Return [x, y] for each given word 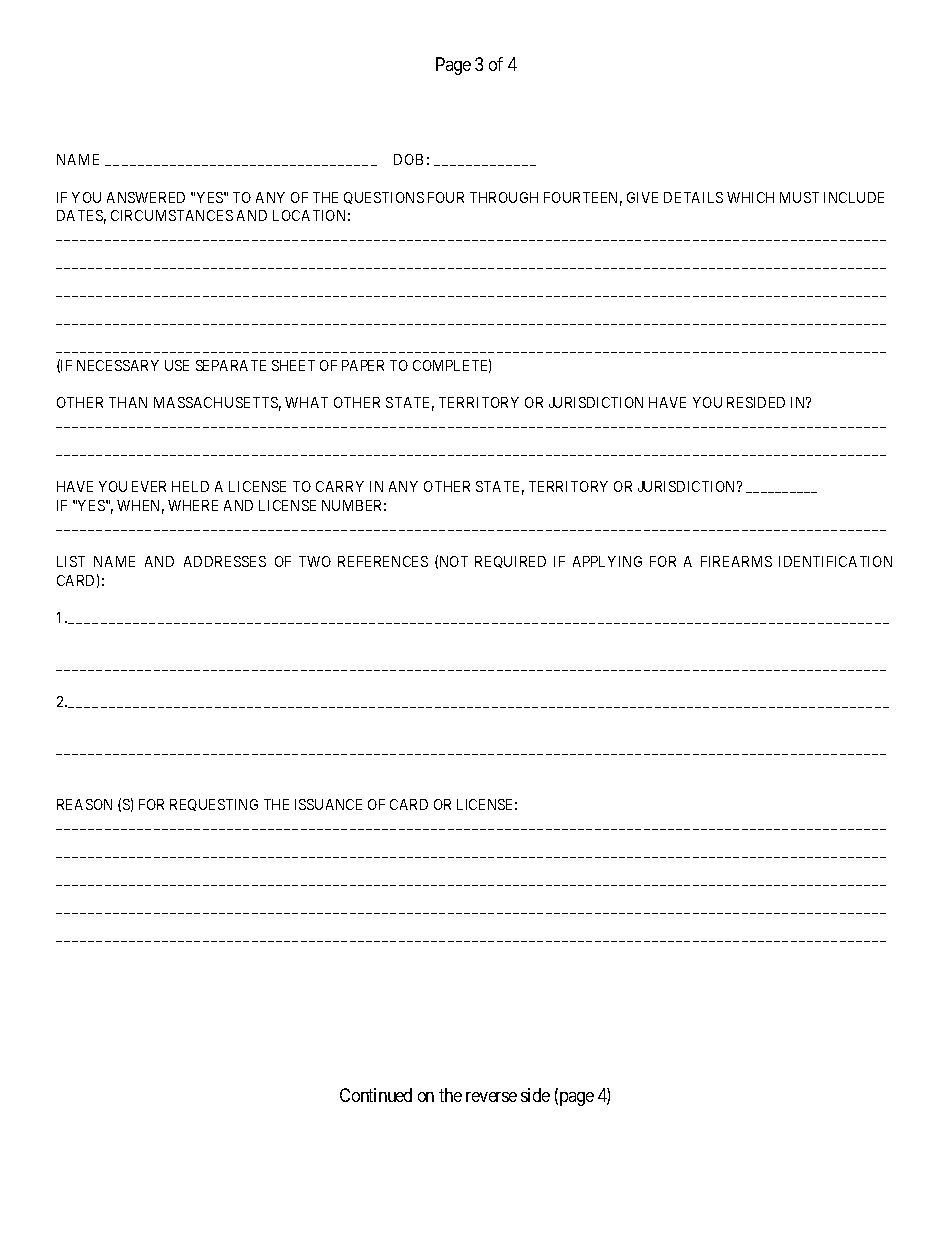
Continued [376, 1095]
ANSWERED [146, 197]
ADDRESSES [225, 561]
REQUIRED [510, 562]
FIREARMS [736, 561]
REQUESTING [214, 805]
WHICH [750, 197]
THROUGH [504, 197]
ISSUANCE [328, 804]
